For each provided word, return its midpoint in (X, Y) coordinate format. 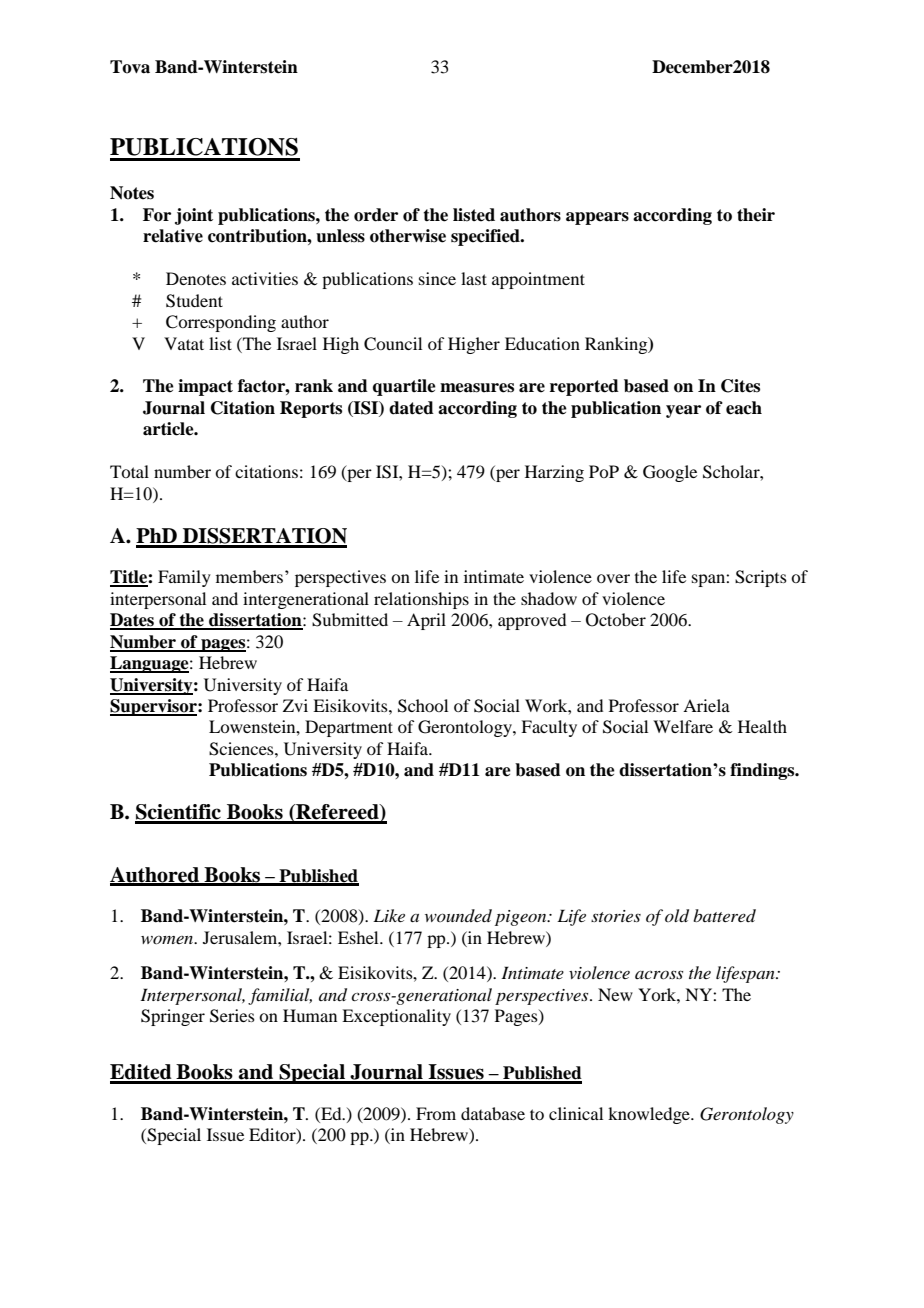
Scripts (761, 578)
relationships (421, 600)
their (756, 215)
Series (232, 1016)
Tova (130, 67)
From (436, 1113)
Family (184, 578)
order (376, 215)
